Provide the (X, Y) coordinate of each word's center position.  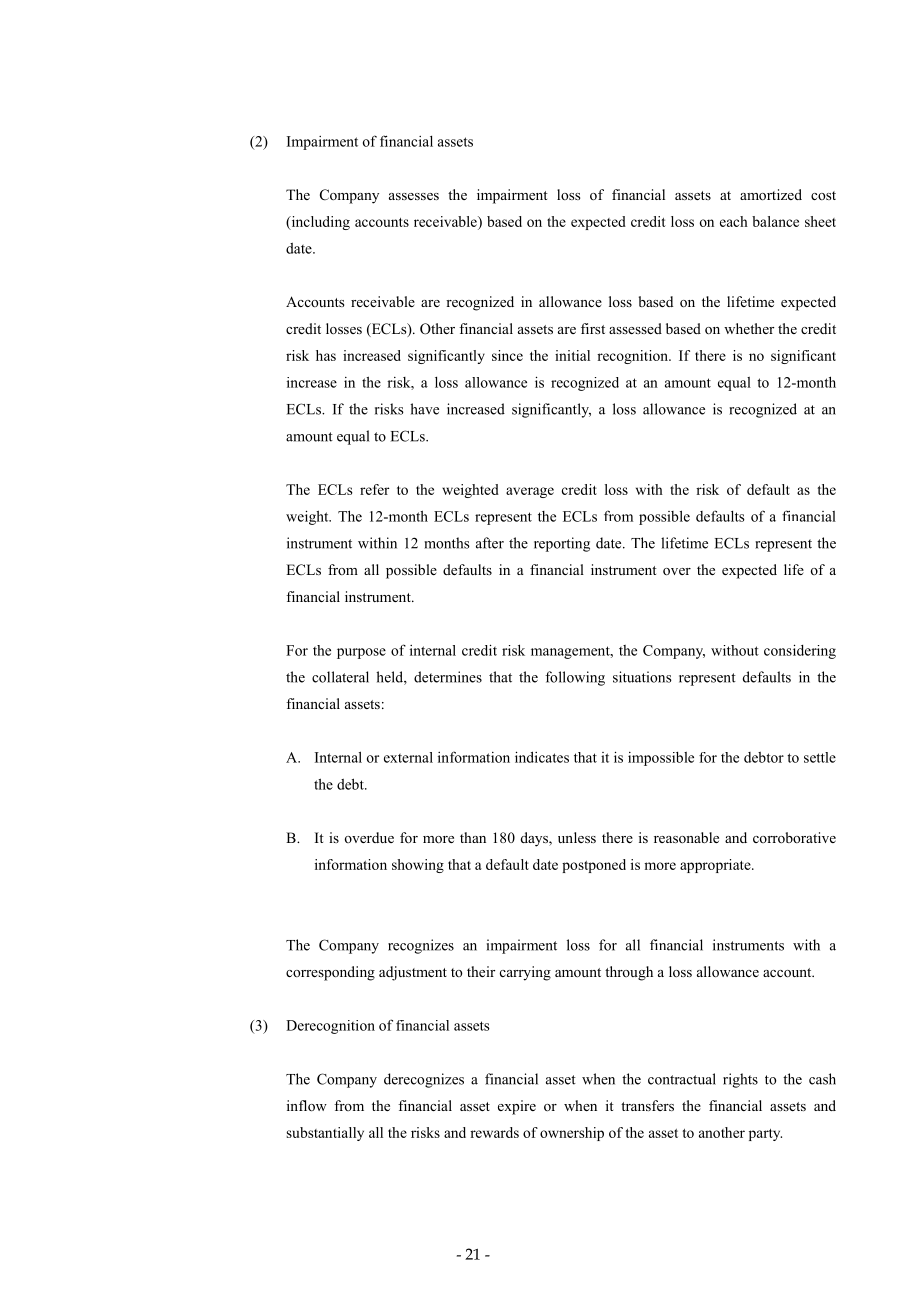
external (408, 757)
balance (775, 221)
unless (577, 837)
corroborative (794, 837)
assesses (414, 196)
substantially (325, 1134)
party (765, 1135)
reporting (562, 544)
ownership (572, 1134)
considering (800, 651)
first (593, 328)
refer (374, 489)
